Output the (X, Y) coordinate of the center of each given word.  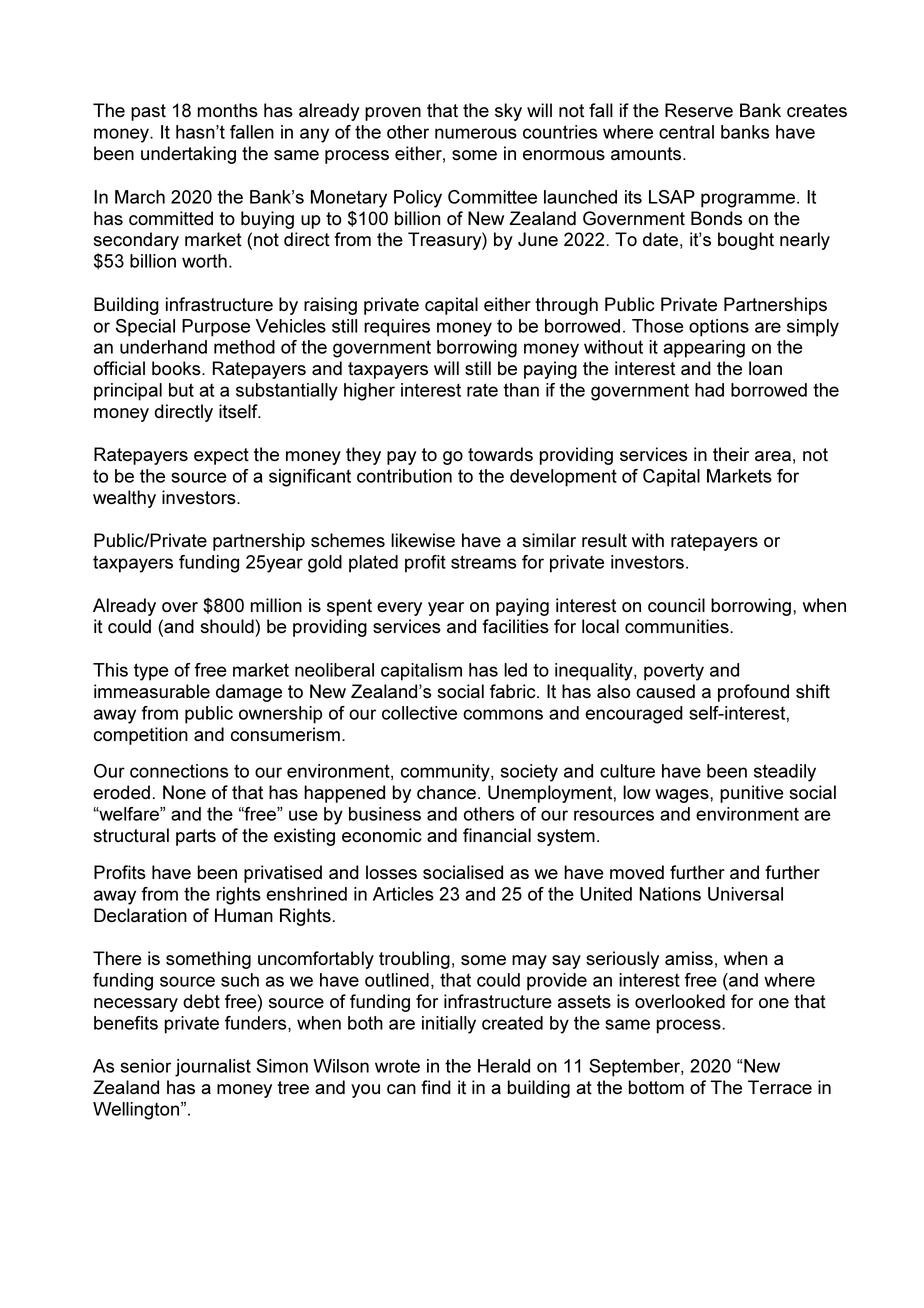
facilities (516, 626)
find (436, 1087)
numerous (476, 133)
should (228, 626)
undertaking (188, 155)
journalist (213, 1068)
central (686, 132)
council (676, 605)
